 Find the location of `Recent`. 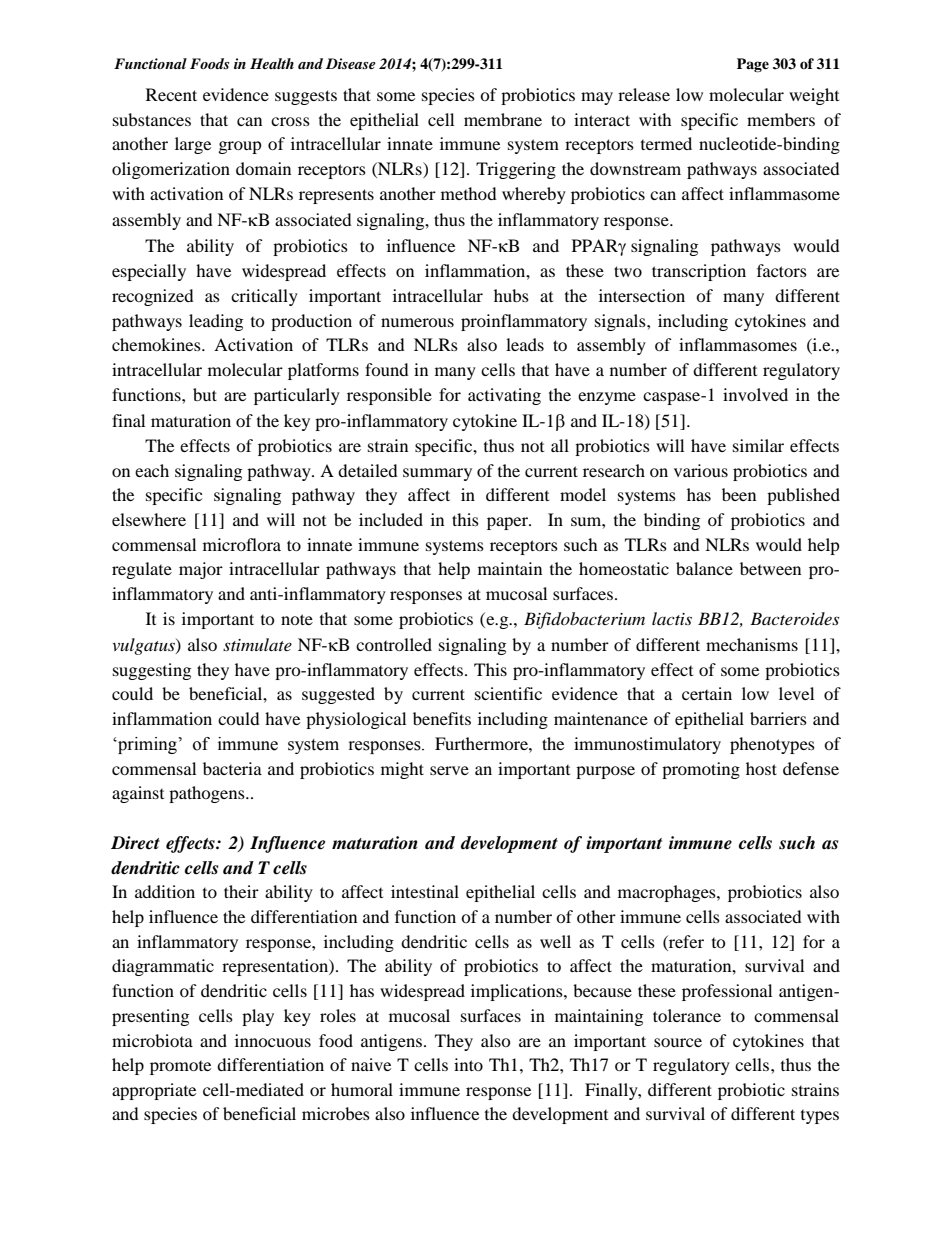

Recent is located at coordinates (171, 94).
